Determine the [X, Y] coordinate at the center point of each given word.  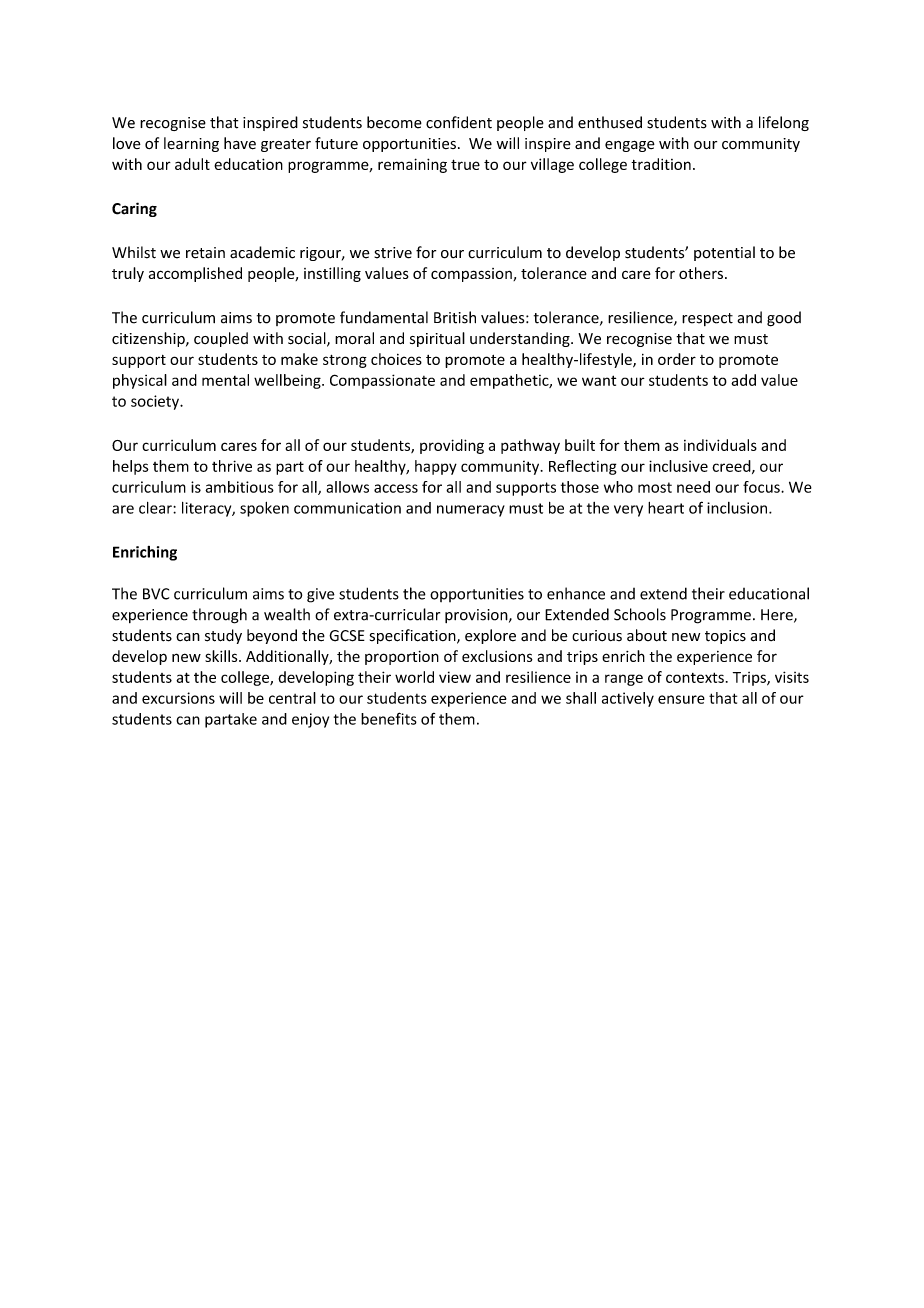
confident [459, 122]
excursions [178, 698]
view [455, 677]
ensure [681, 699]
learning [191, 144]
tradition [661, 164]
